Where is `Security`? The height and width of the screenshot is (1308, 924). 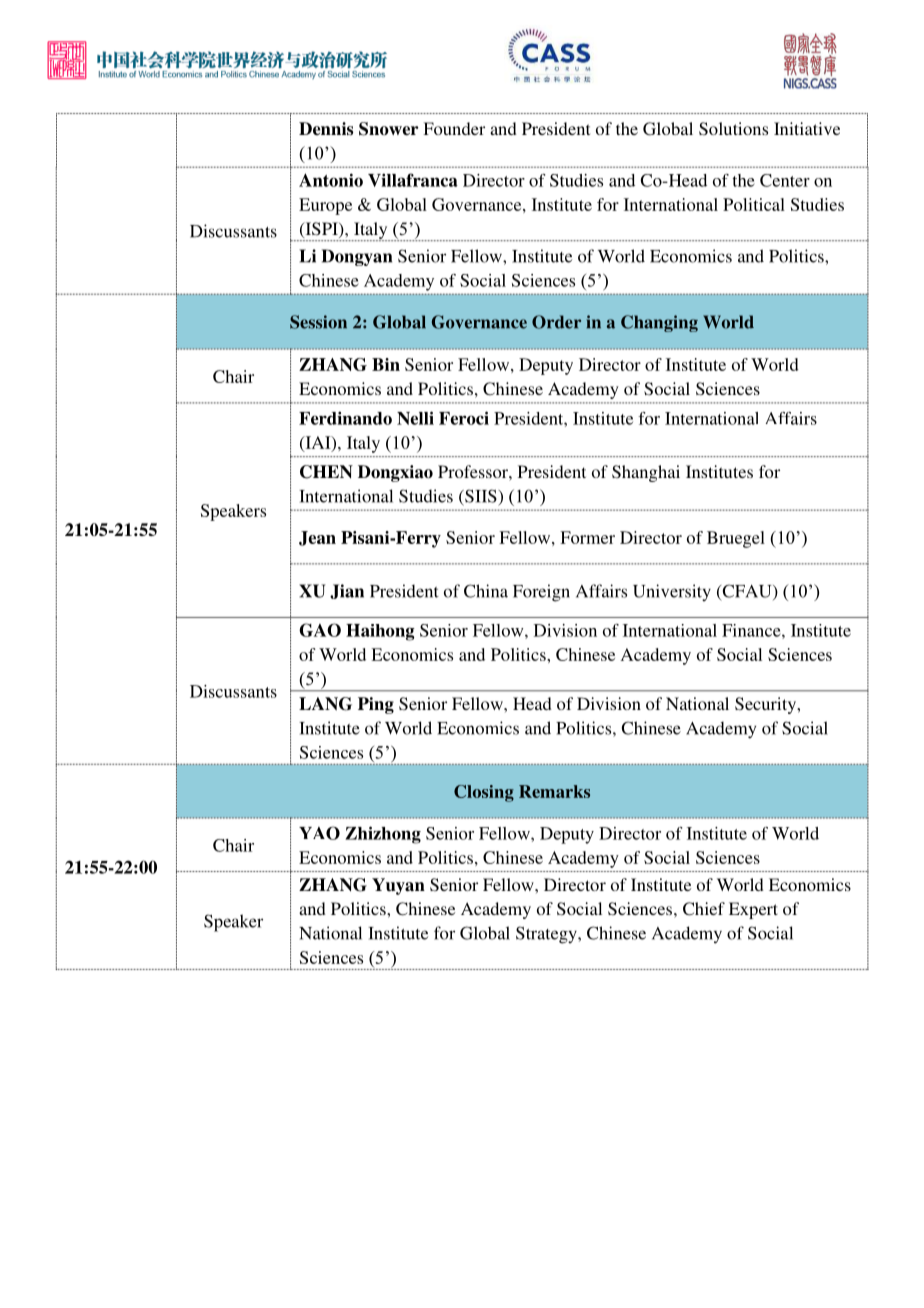
Security is located at coordinates (766, 705).
